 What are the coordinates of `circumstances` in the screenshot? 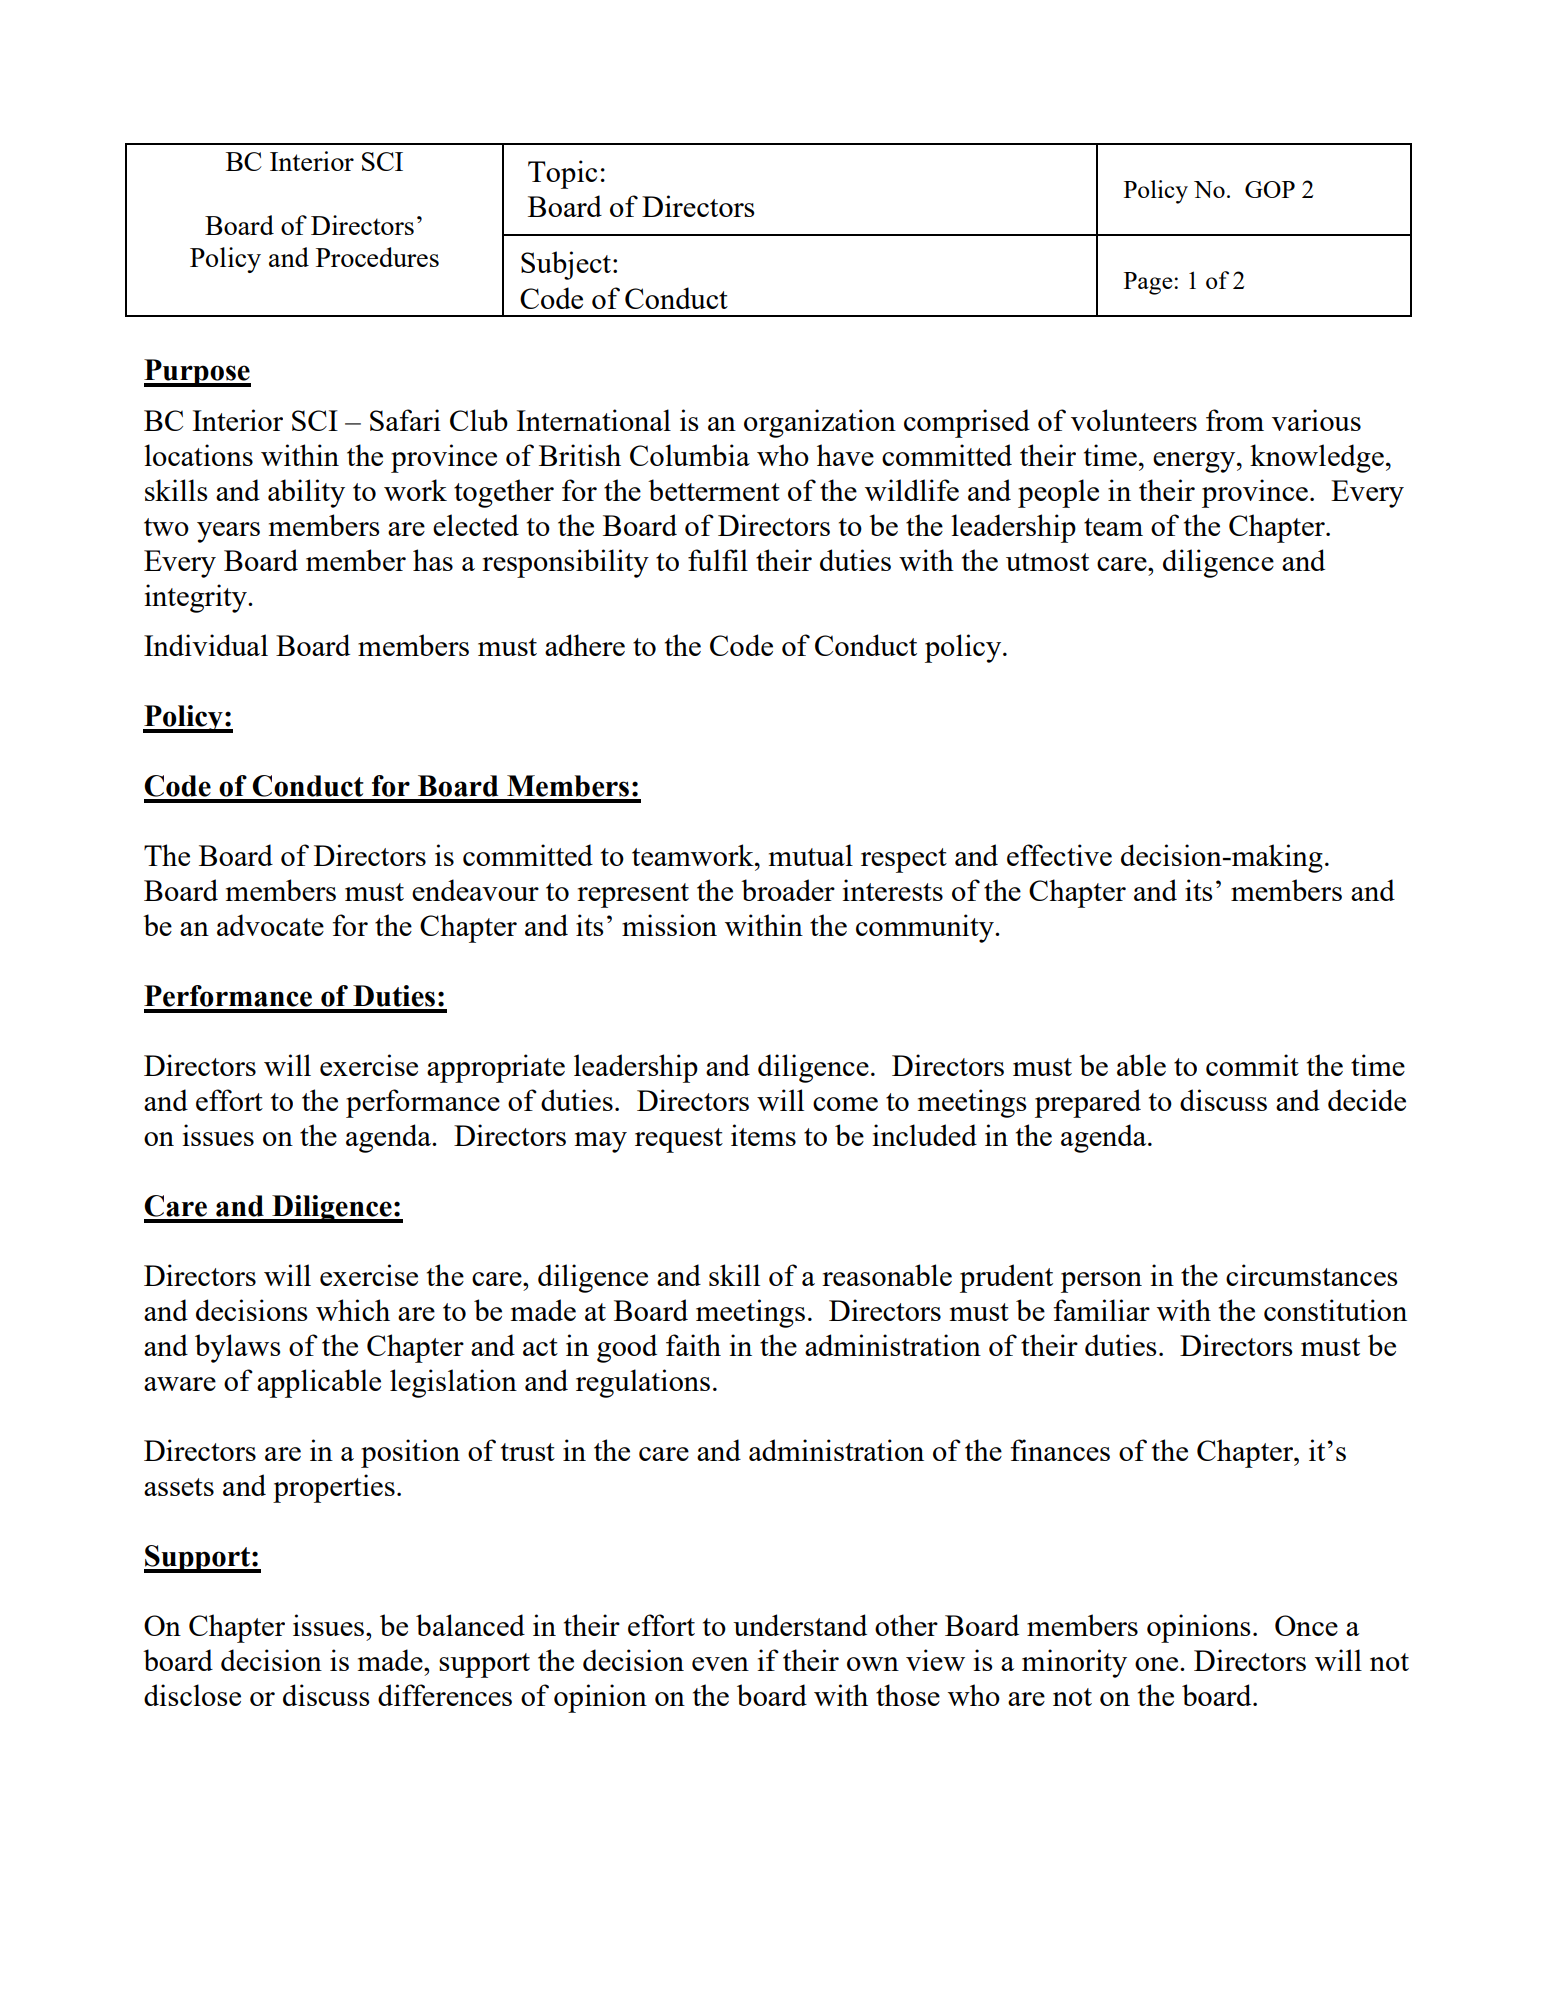 It's located at (1312, 1275).
